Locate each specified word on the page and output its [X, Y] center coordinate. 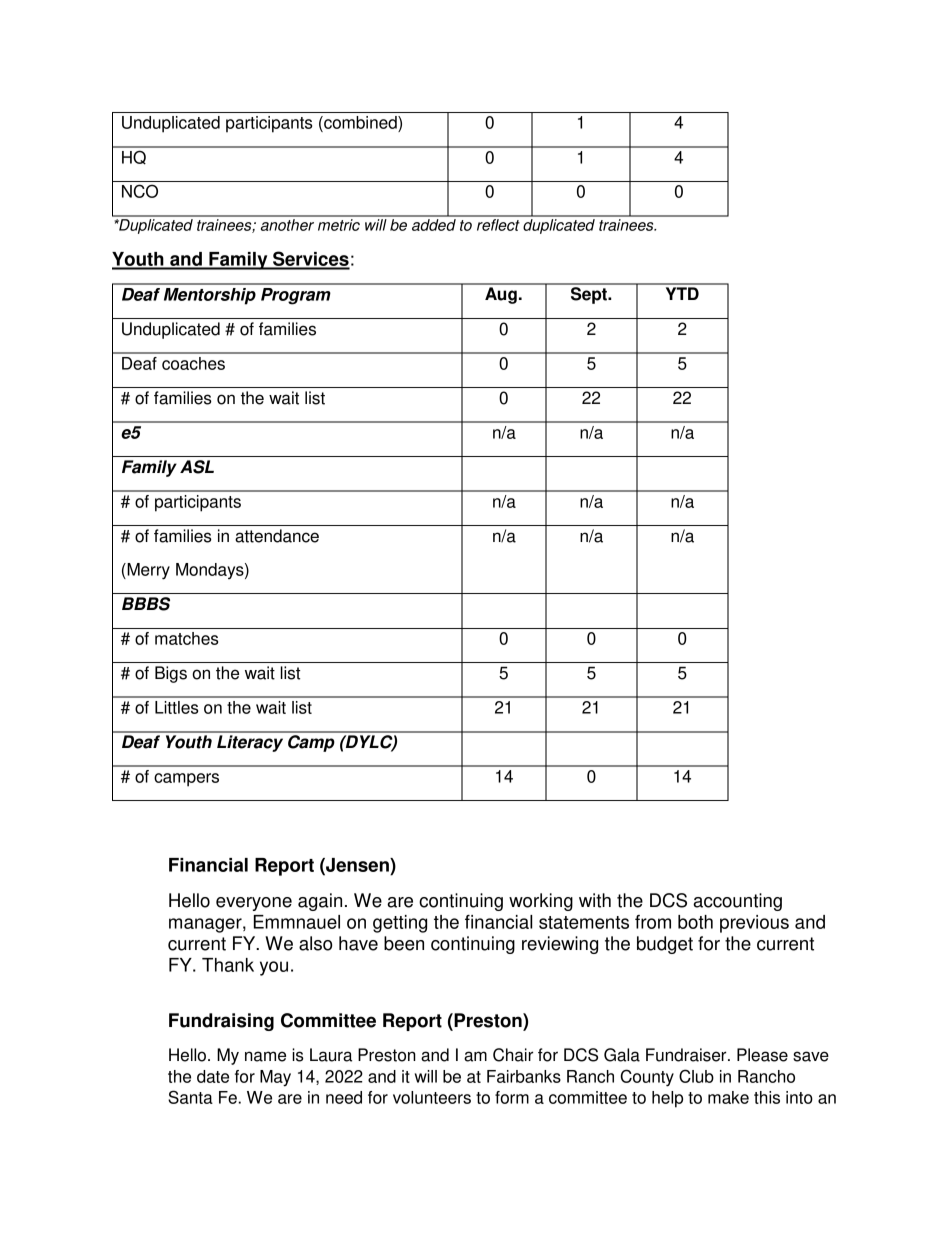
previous [754, 924]
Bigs [171, 674]
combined [360, 124]
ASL [197, 467]
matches [186, 638]
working [541, 902]
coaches [193, 363]
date [213, 1076]
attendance [277, 536]
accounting [737, 902]
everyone [254, 904]
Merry [147, 571]
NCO [140, 191]
